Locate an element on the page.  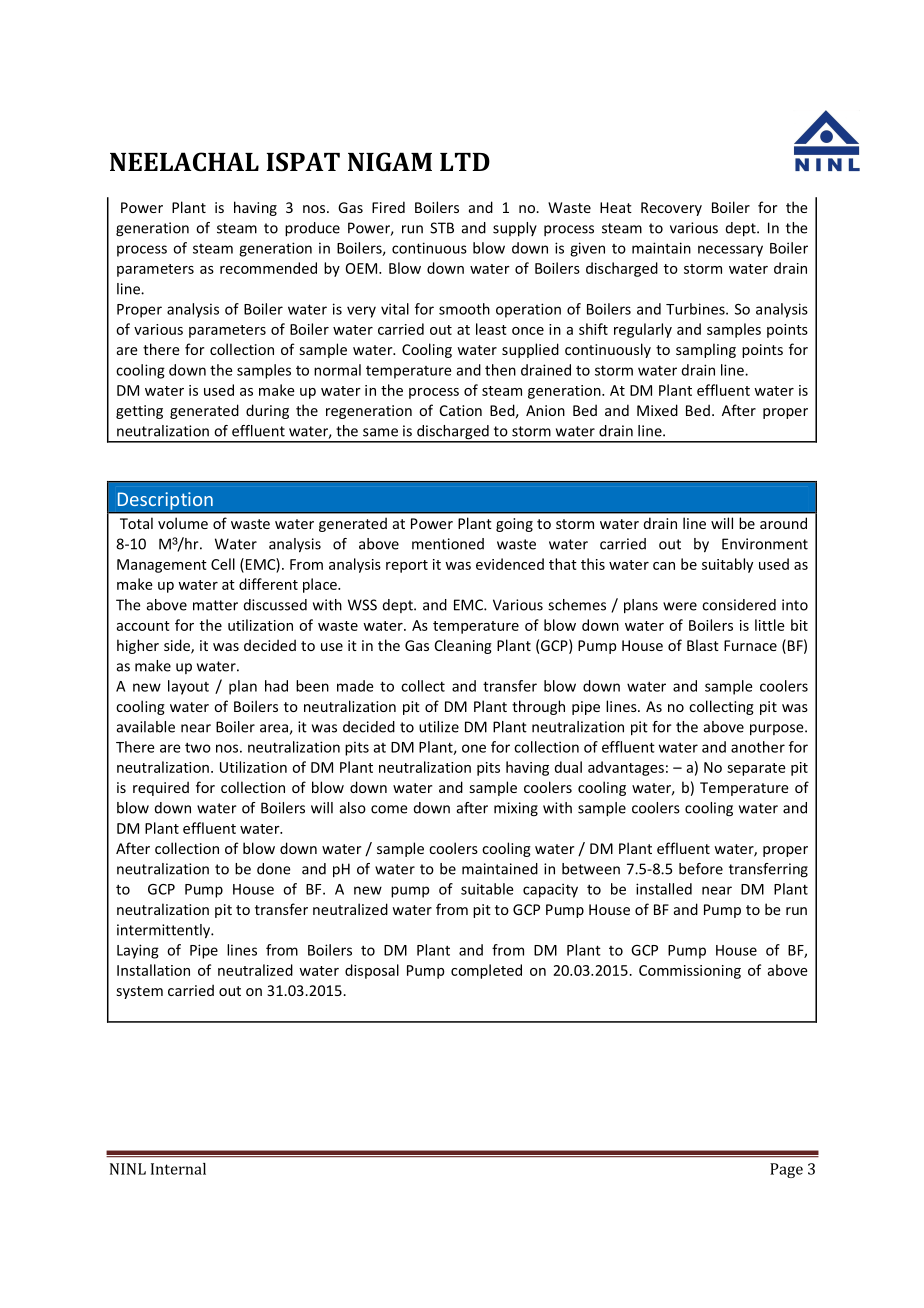
necessary is located at coordinates (730, 251).
